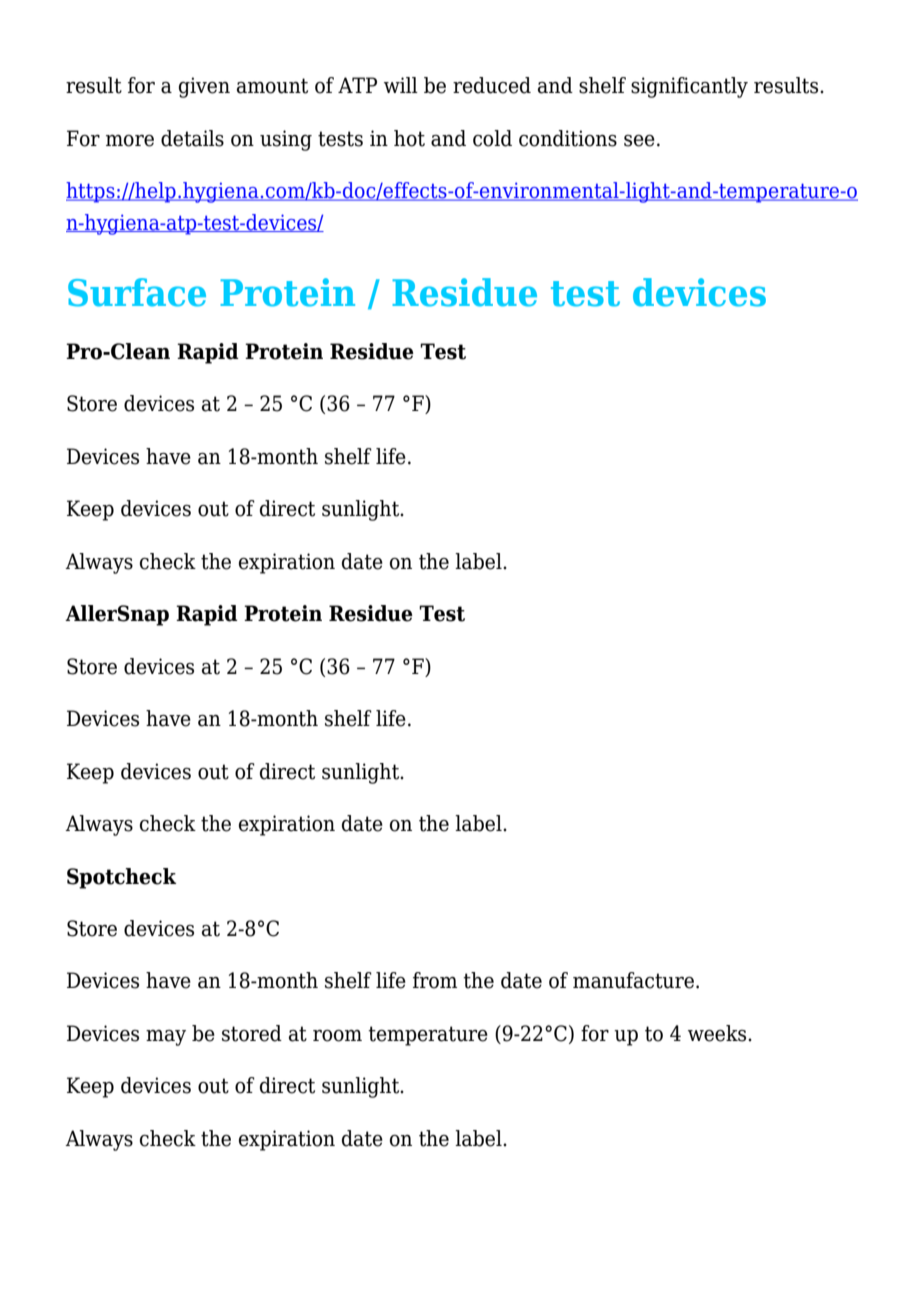 The image size is (924, 1308). I want to click on see, so click(639, 141).
